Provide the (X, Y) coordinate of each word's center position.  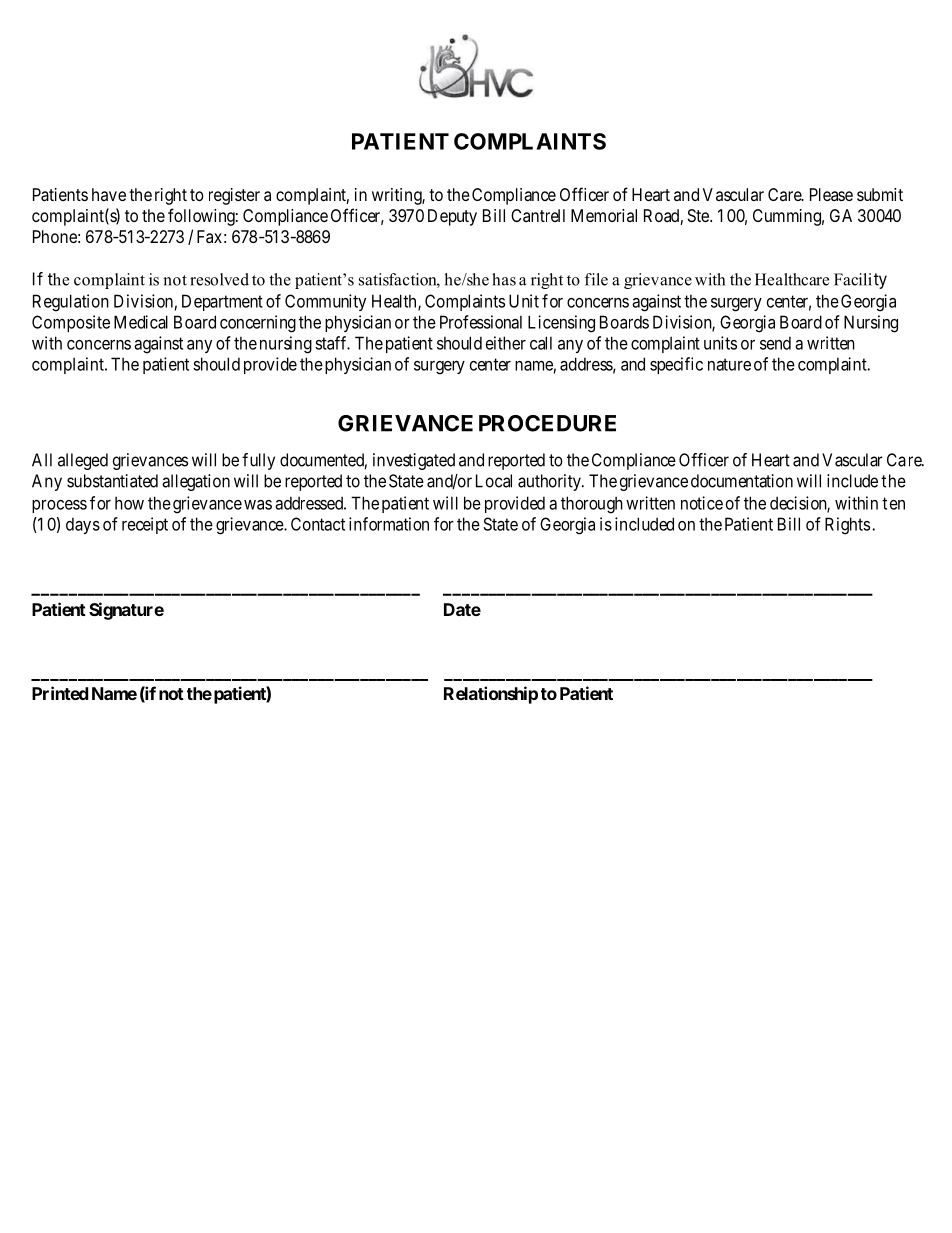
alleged (83, 461)
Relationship (491, 695)
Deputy (452, 217)
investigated (414, 461)
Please (831, 194)
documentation (742, 481)
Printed (60, 693)
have (109, 194)
